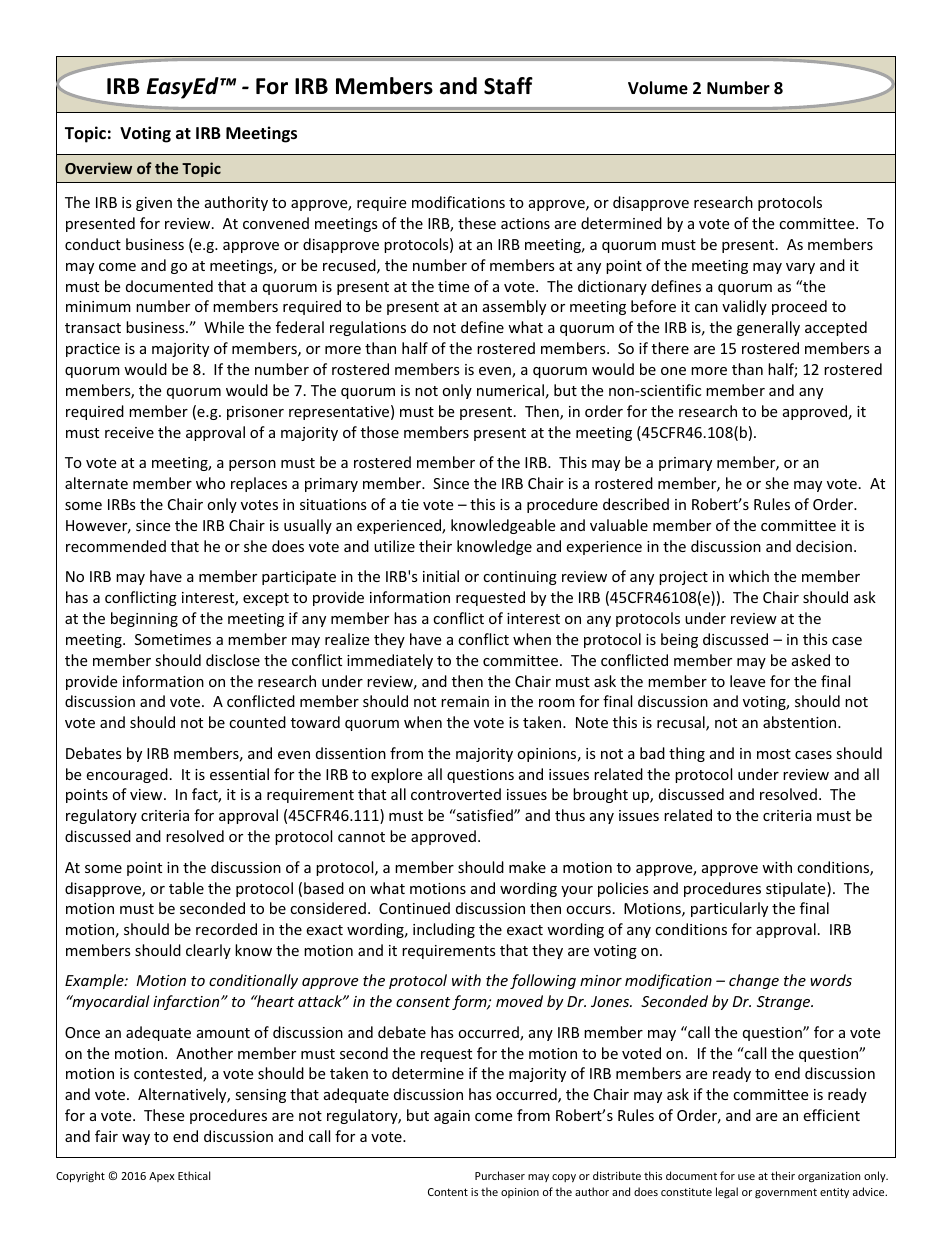 Image resolution: width=952 pixels, height=1233 pixels. What do you see at coordinates (768, 328) in the screenshot?
I see `generally` at bounding box center [768, 328].
